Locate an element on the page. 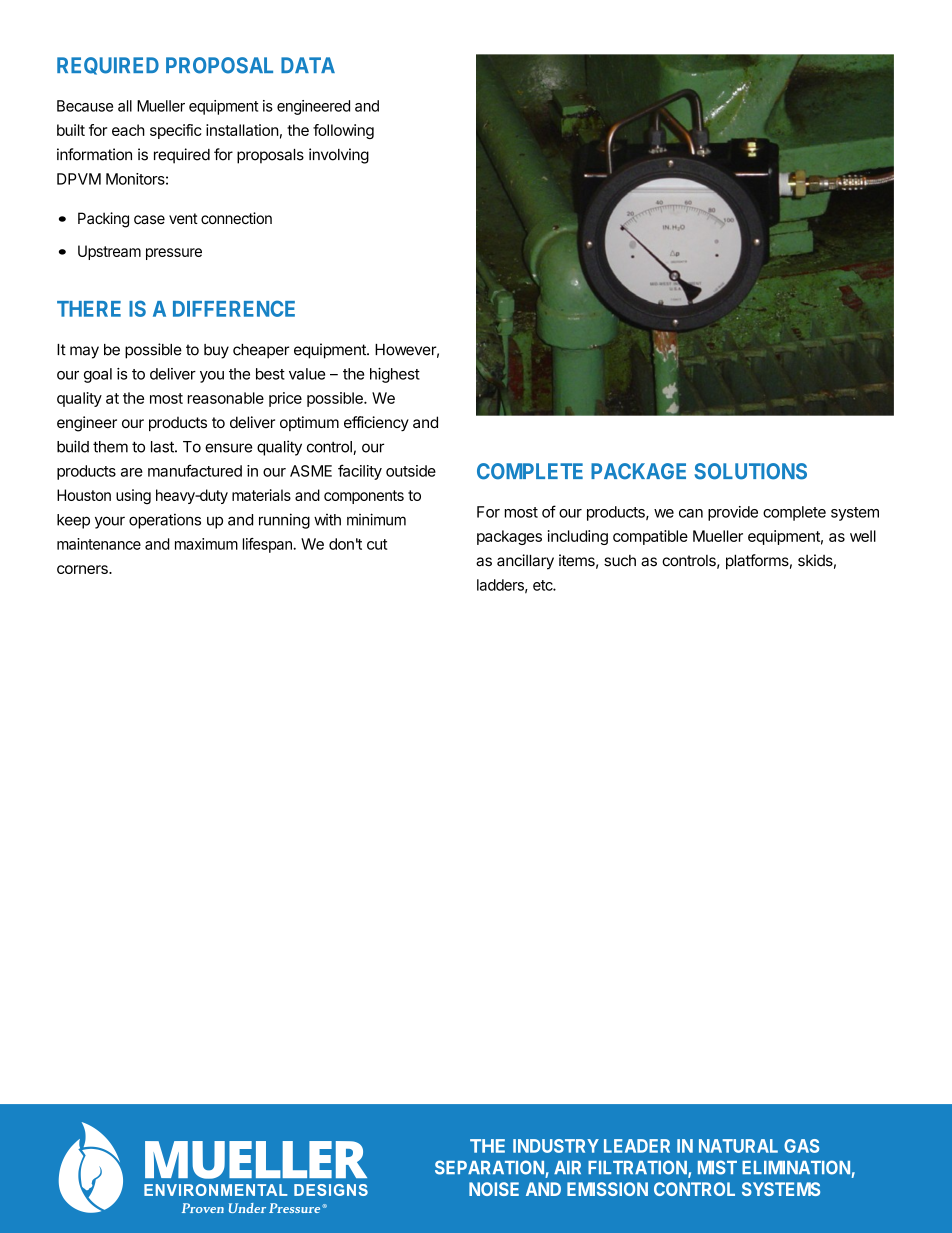  corners is located at coordinates (83, 569).
